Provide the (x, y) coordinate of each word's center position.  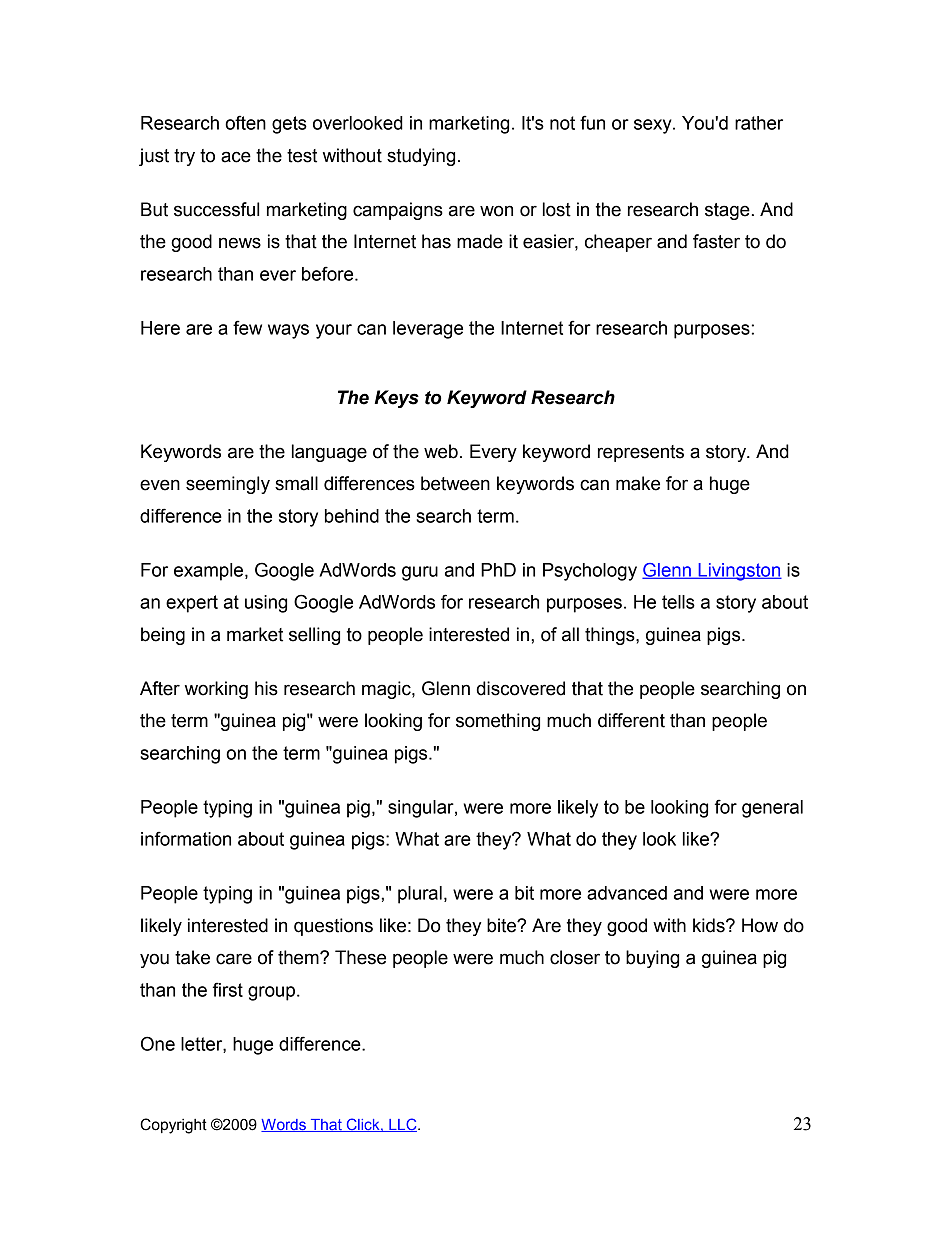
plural (420, 895)
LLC (403, 1125)
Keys (396, 399)
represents (641, 453)
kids (710, 925)
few (247, 327)
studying (421, 157)
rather (759, 123)
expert (192, 604)
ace (236, 157)
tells (678, 602)
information (186, 838)
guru (420, 573)
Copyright (173, 1126)
